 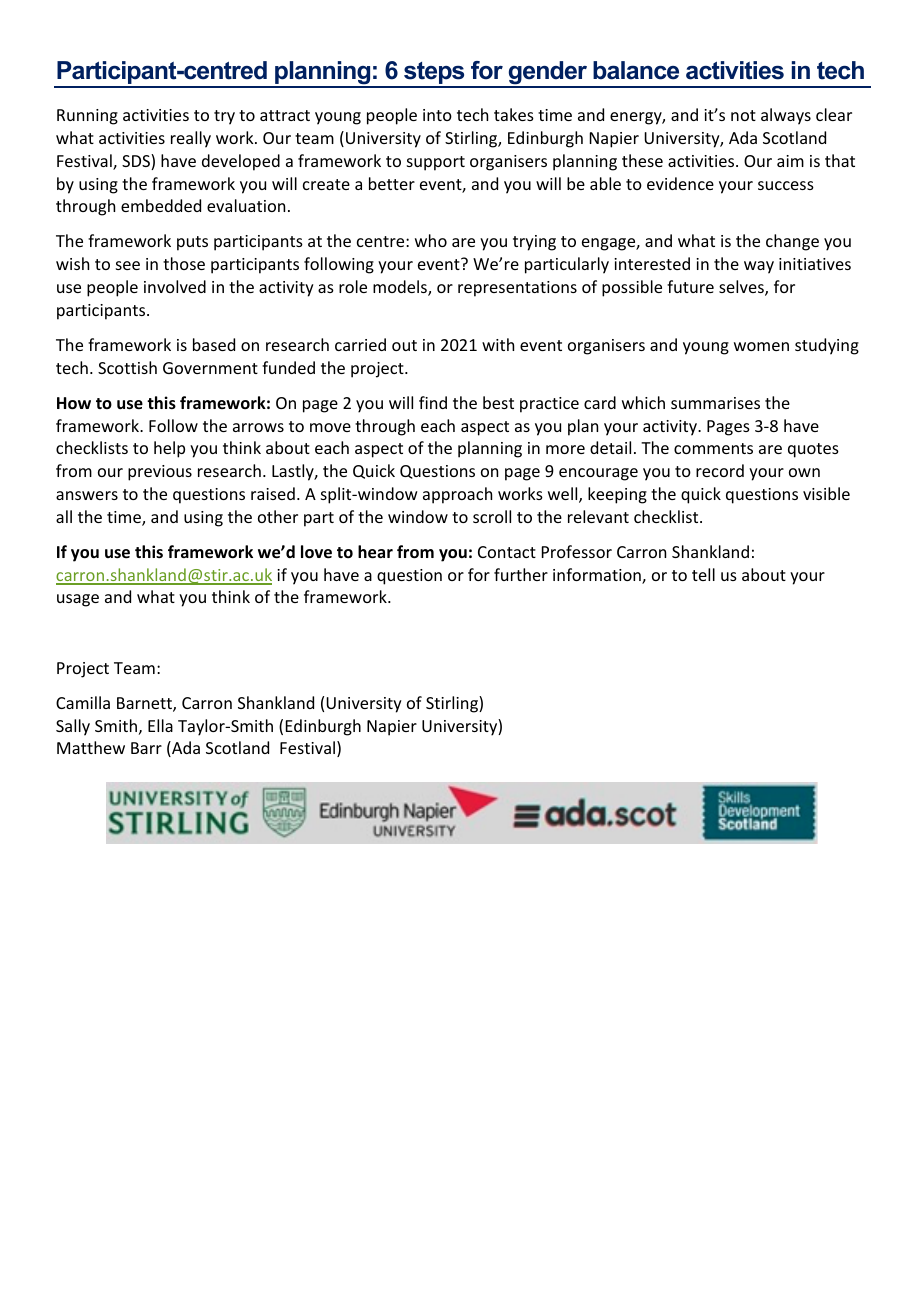 What do you see at coordinates (434, 74) in the document?
I see `steps` at bounding box center [434, 74].
